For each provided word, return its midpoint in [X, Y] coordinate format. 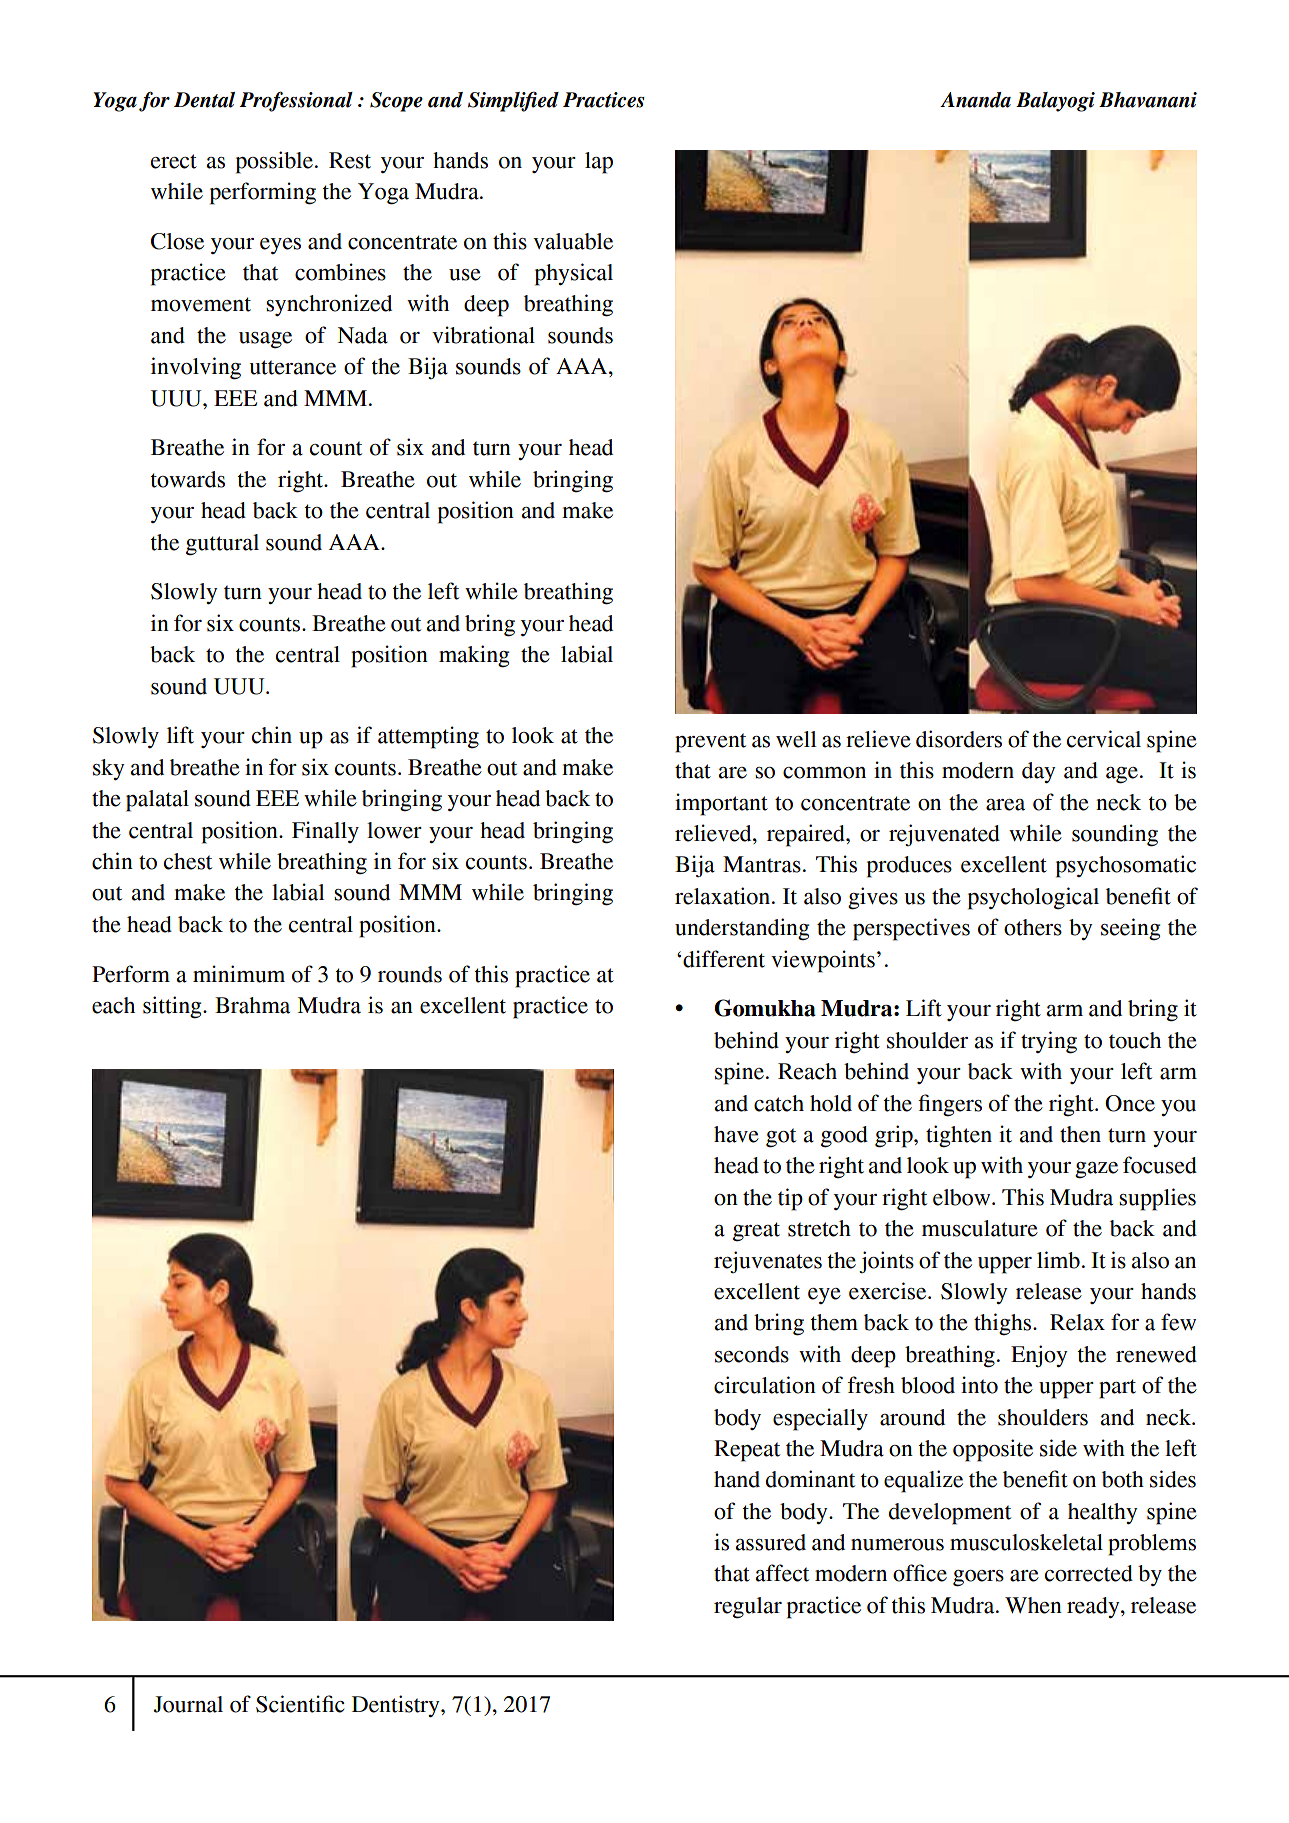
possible [274, 162]
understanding [742, 929]
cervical [1104, 739]
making [474, 656]
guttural [222, 545]
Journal [188, 1704]
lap [599, 163]
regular [748, 1608]
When [1033, 1605]
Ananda [975, 100]
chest [188, 861]
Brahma [252, 1005]
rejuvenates [768, 1262]
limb [1058, 1260]
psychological [1033, 898]
